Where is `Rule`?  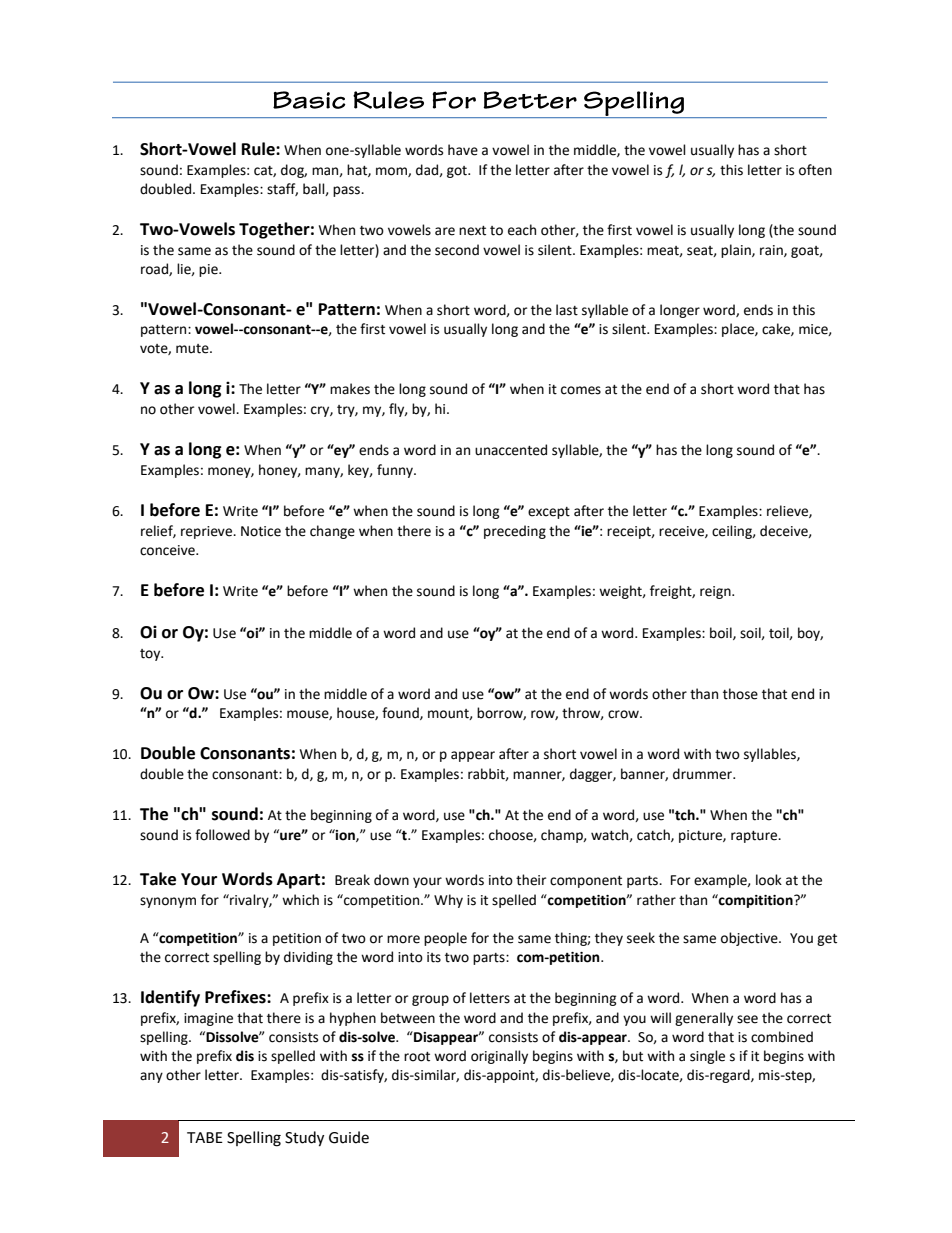
Rule is located at coordinates (259, 149).
